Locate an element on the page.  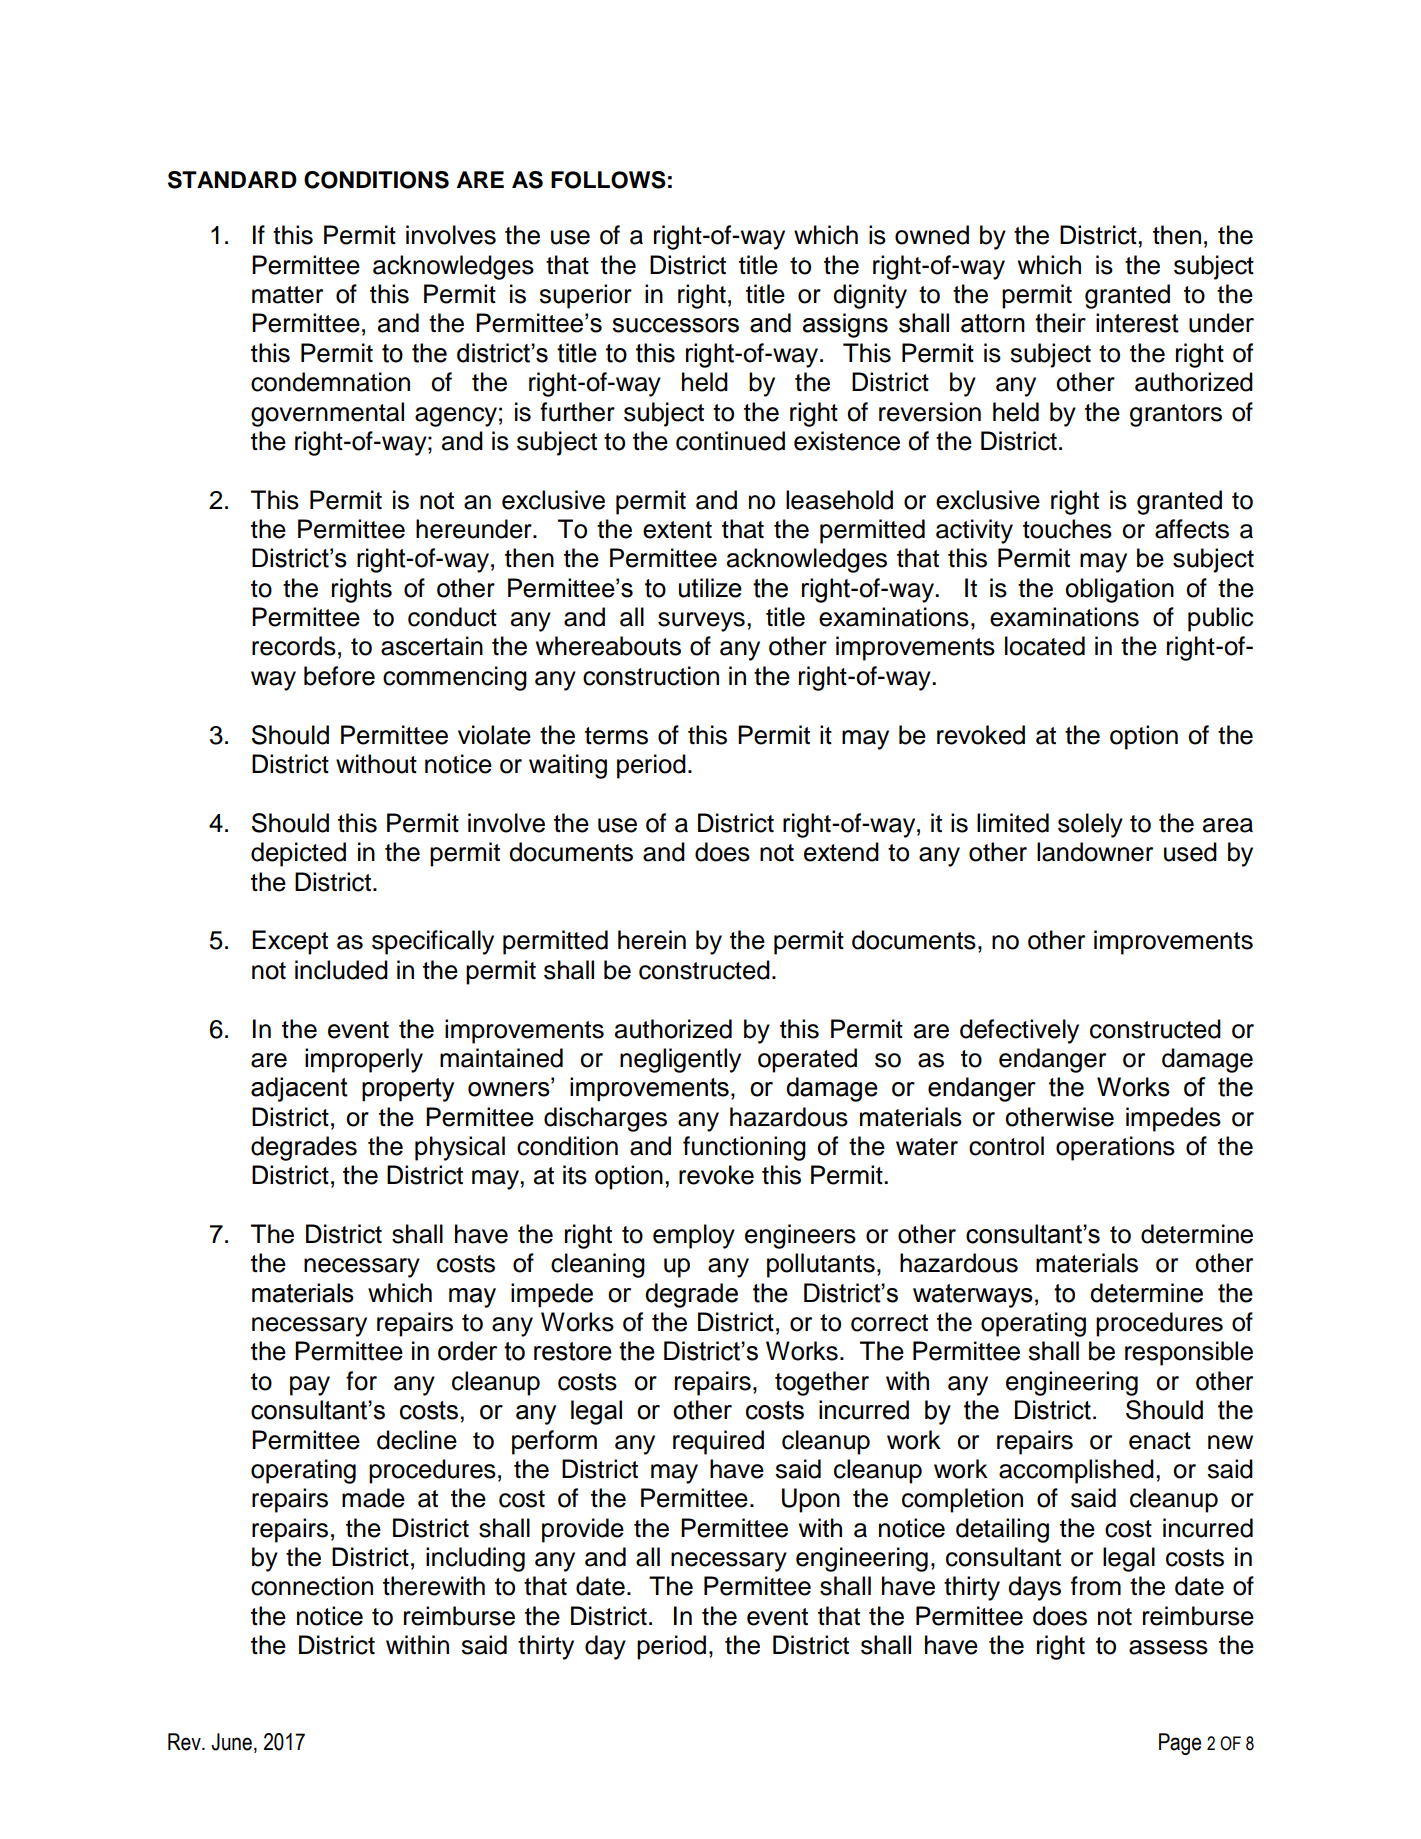
June is located at coordinates (231, 1742).
